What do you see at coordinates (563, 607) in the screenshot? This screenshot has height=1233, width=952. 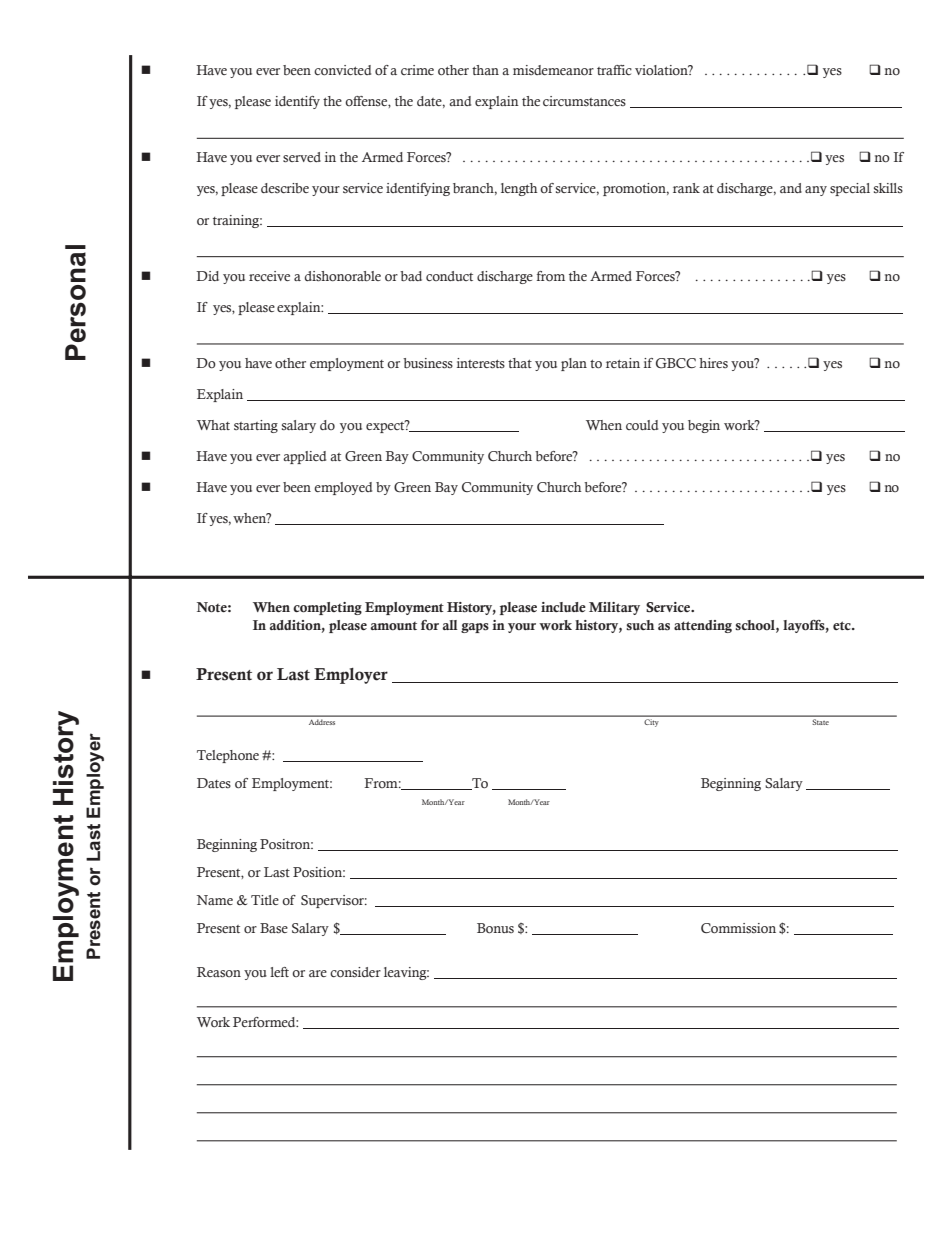 I see `include` at bounding box center [563, 607].
